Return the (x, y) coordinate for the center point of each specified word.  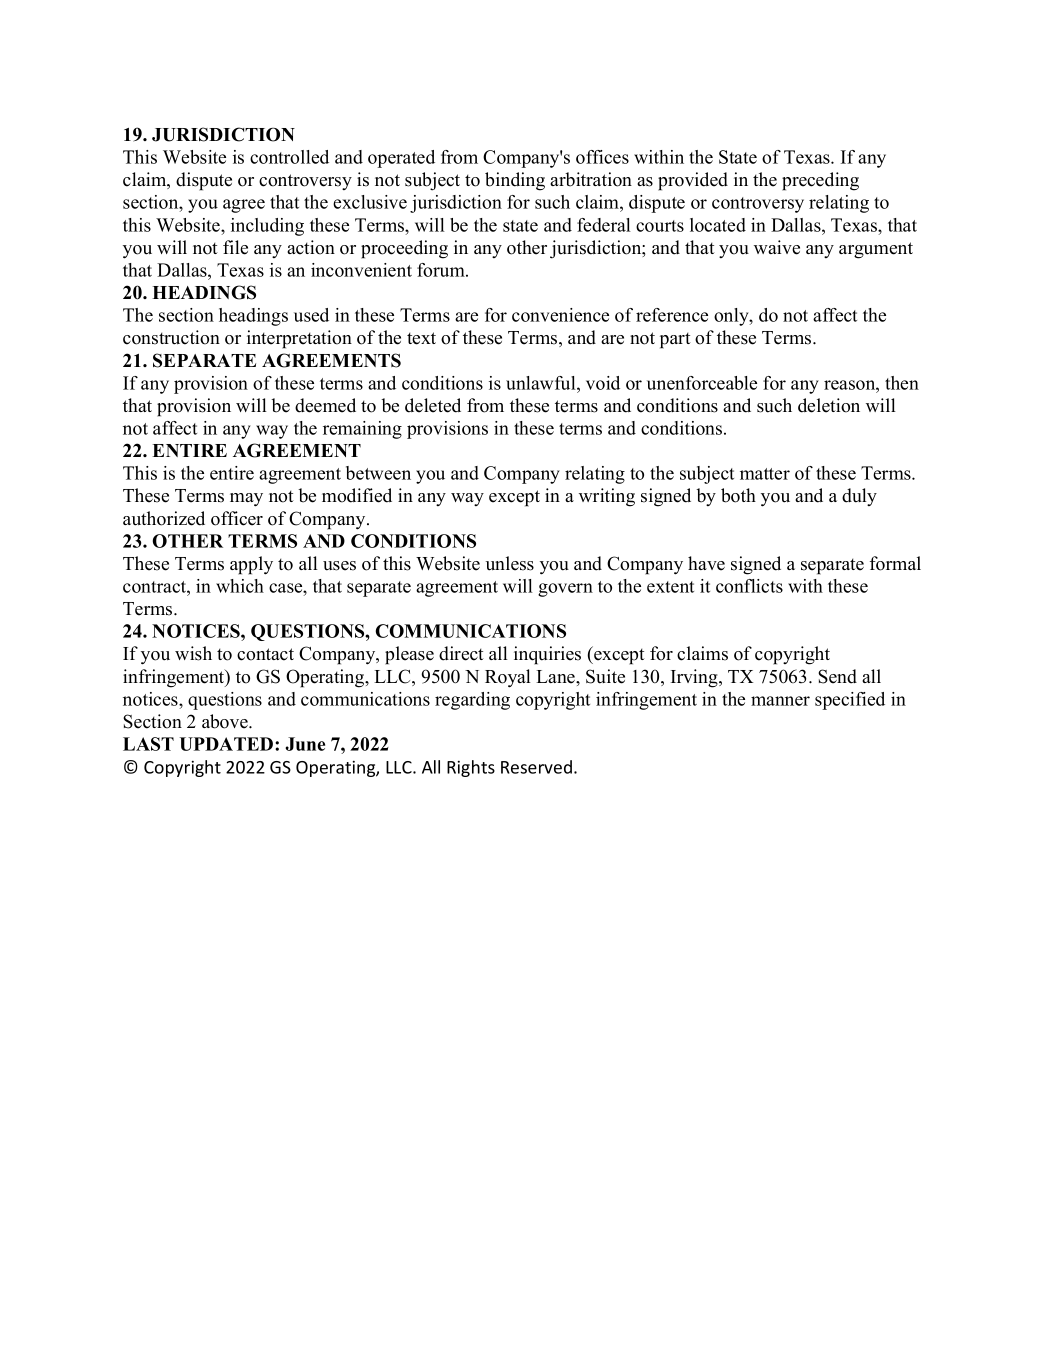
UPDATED (228, 744)
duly (859, 497)
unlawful (542, 383)
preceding (820, 181)
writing (607, 497)
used (311, 315)
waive (777, 247)
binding (515, 181)
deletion (829, 405)
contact (265, 654)
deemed (325, 405)
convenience (560, 315)
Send (837, 676)
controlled (289, 157)
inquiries (547, 655)
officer (237, 518)
